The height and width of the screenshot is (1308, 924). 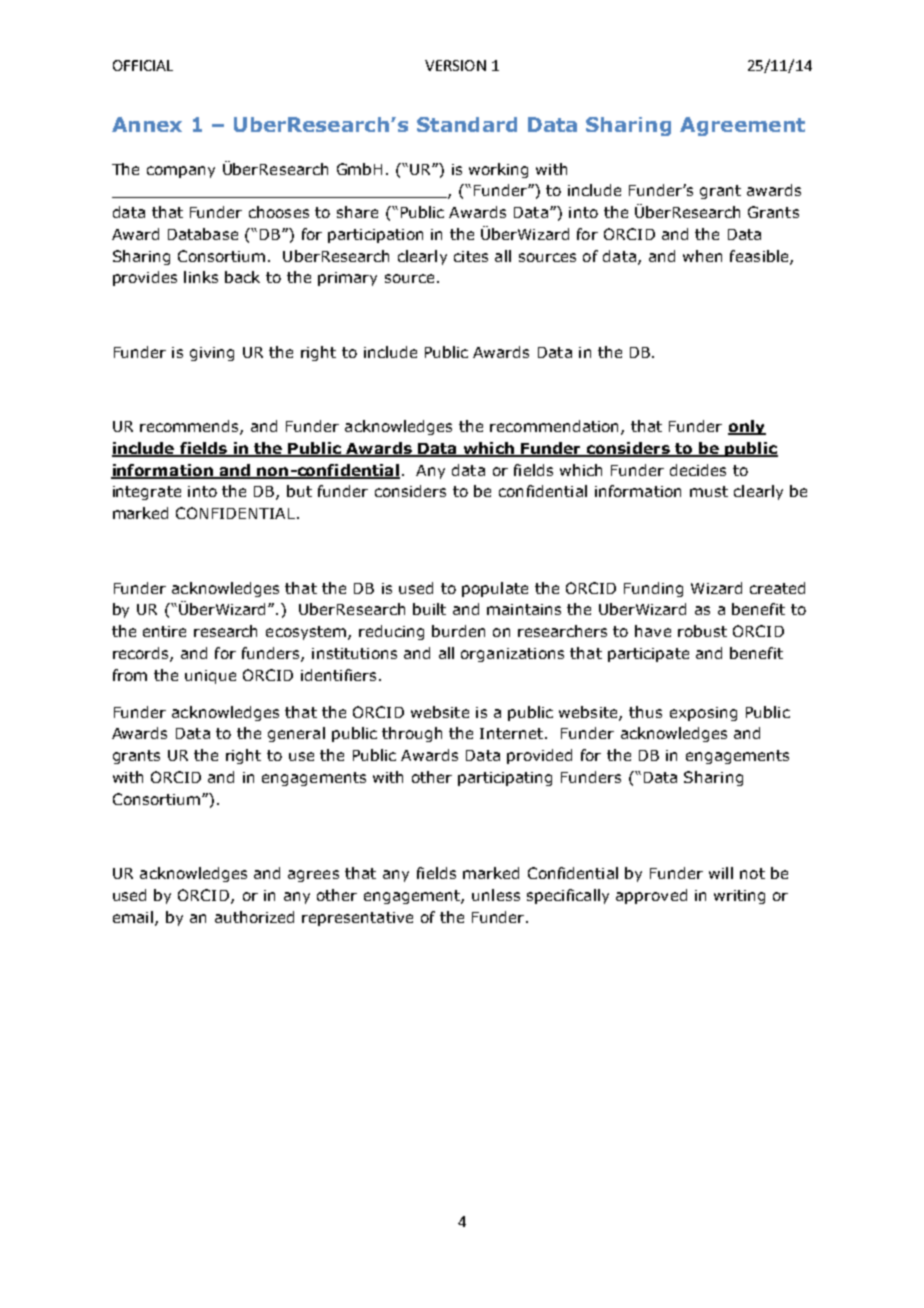 What do you see at coordinates (147, 493) in the screenshot?
I see `integrate` at bounding box center [147, 493].
